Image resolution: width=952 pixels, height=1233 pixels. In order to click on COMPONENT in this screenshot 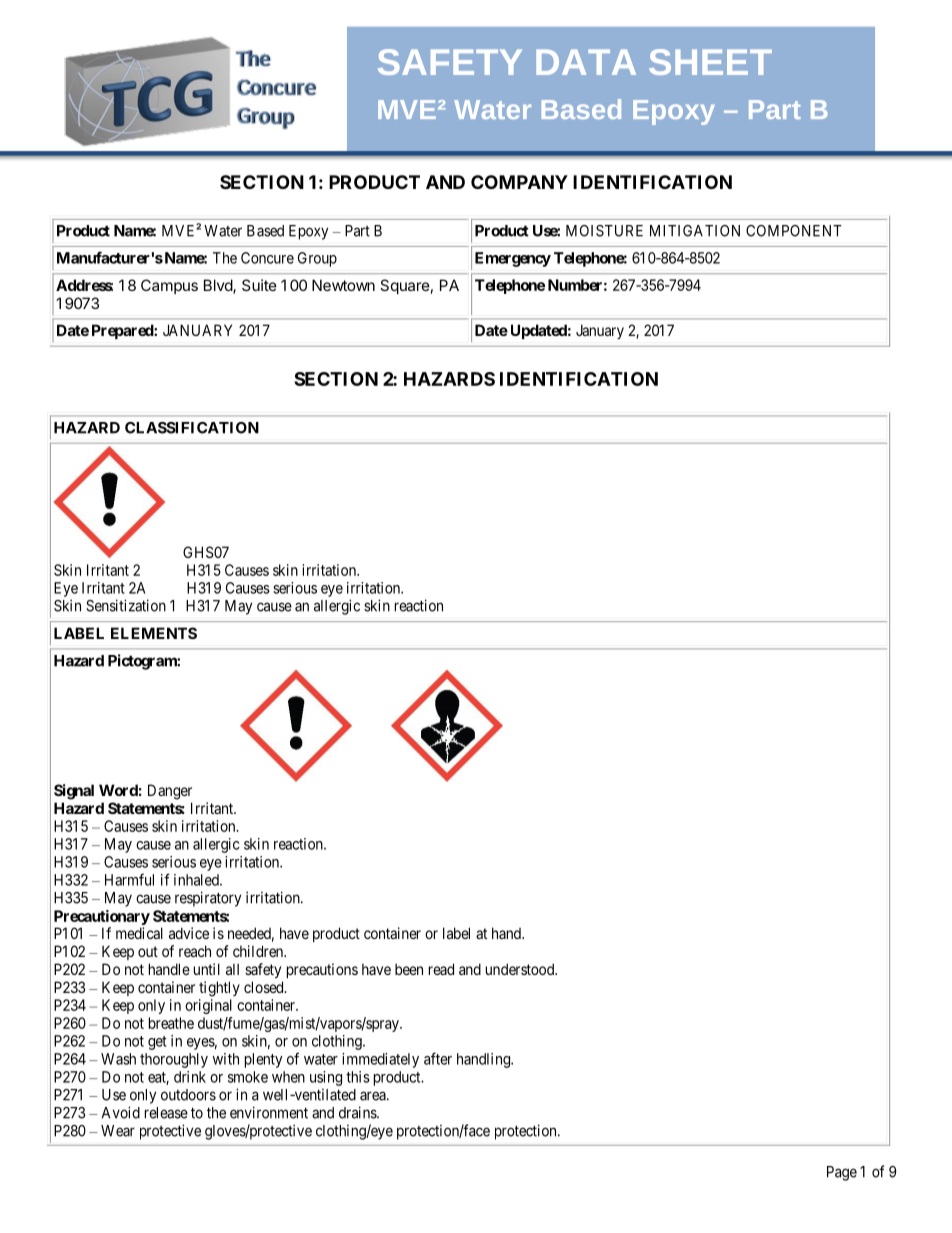, I will do `click(794, 231)`.
